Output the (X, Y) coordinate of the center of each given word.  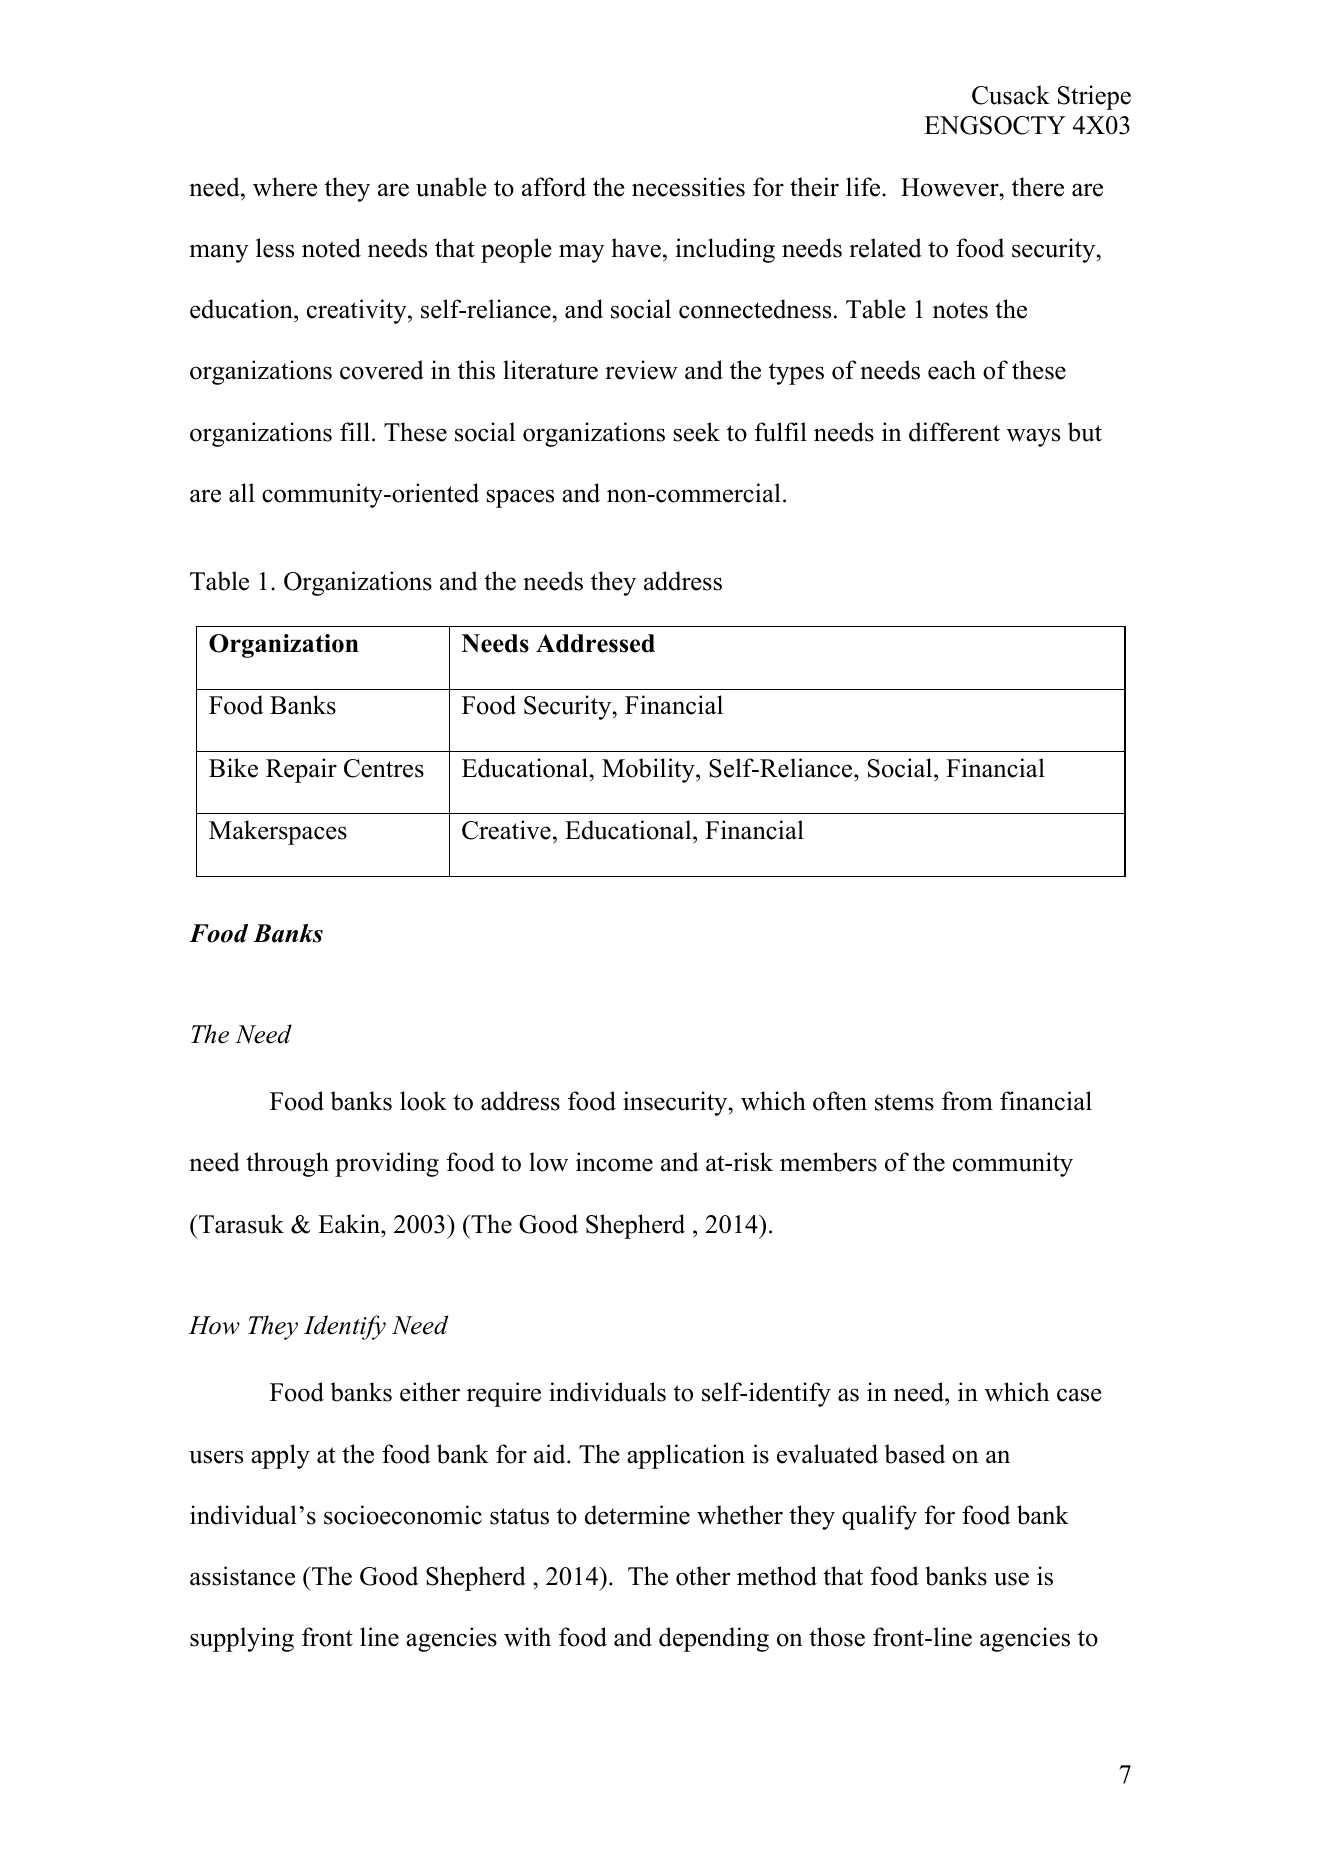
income (614, 1162)
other (703, 1576)
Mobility (649, 770)
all (242, 493)
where (285, 187)
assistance (242, 1576)
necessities (688, 187)
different (954, 432)
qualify (879, 1517)
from (967, 1101)
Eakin (350, 1224)
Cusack (1011, 95)
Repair (301, 770)
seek (697, 432)
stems (904, 1102)
